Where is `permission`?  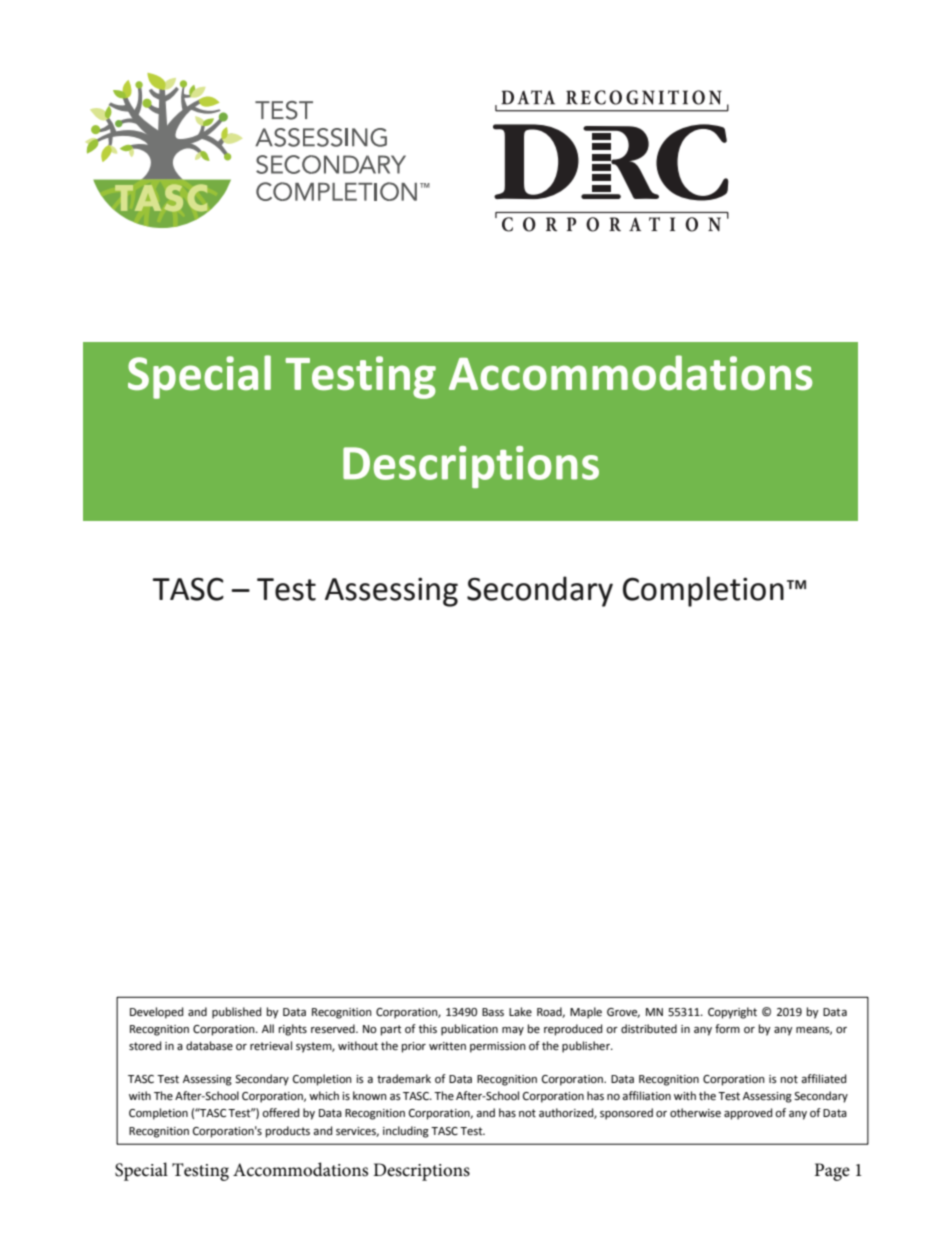 permission is located at coordinates (498, 1047).
